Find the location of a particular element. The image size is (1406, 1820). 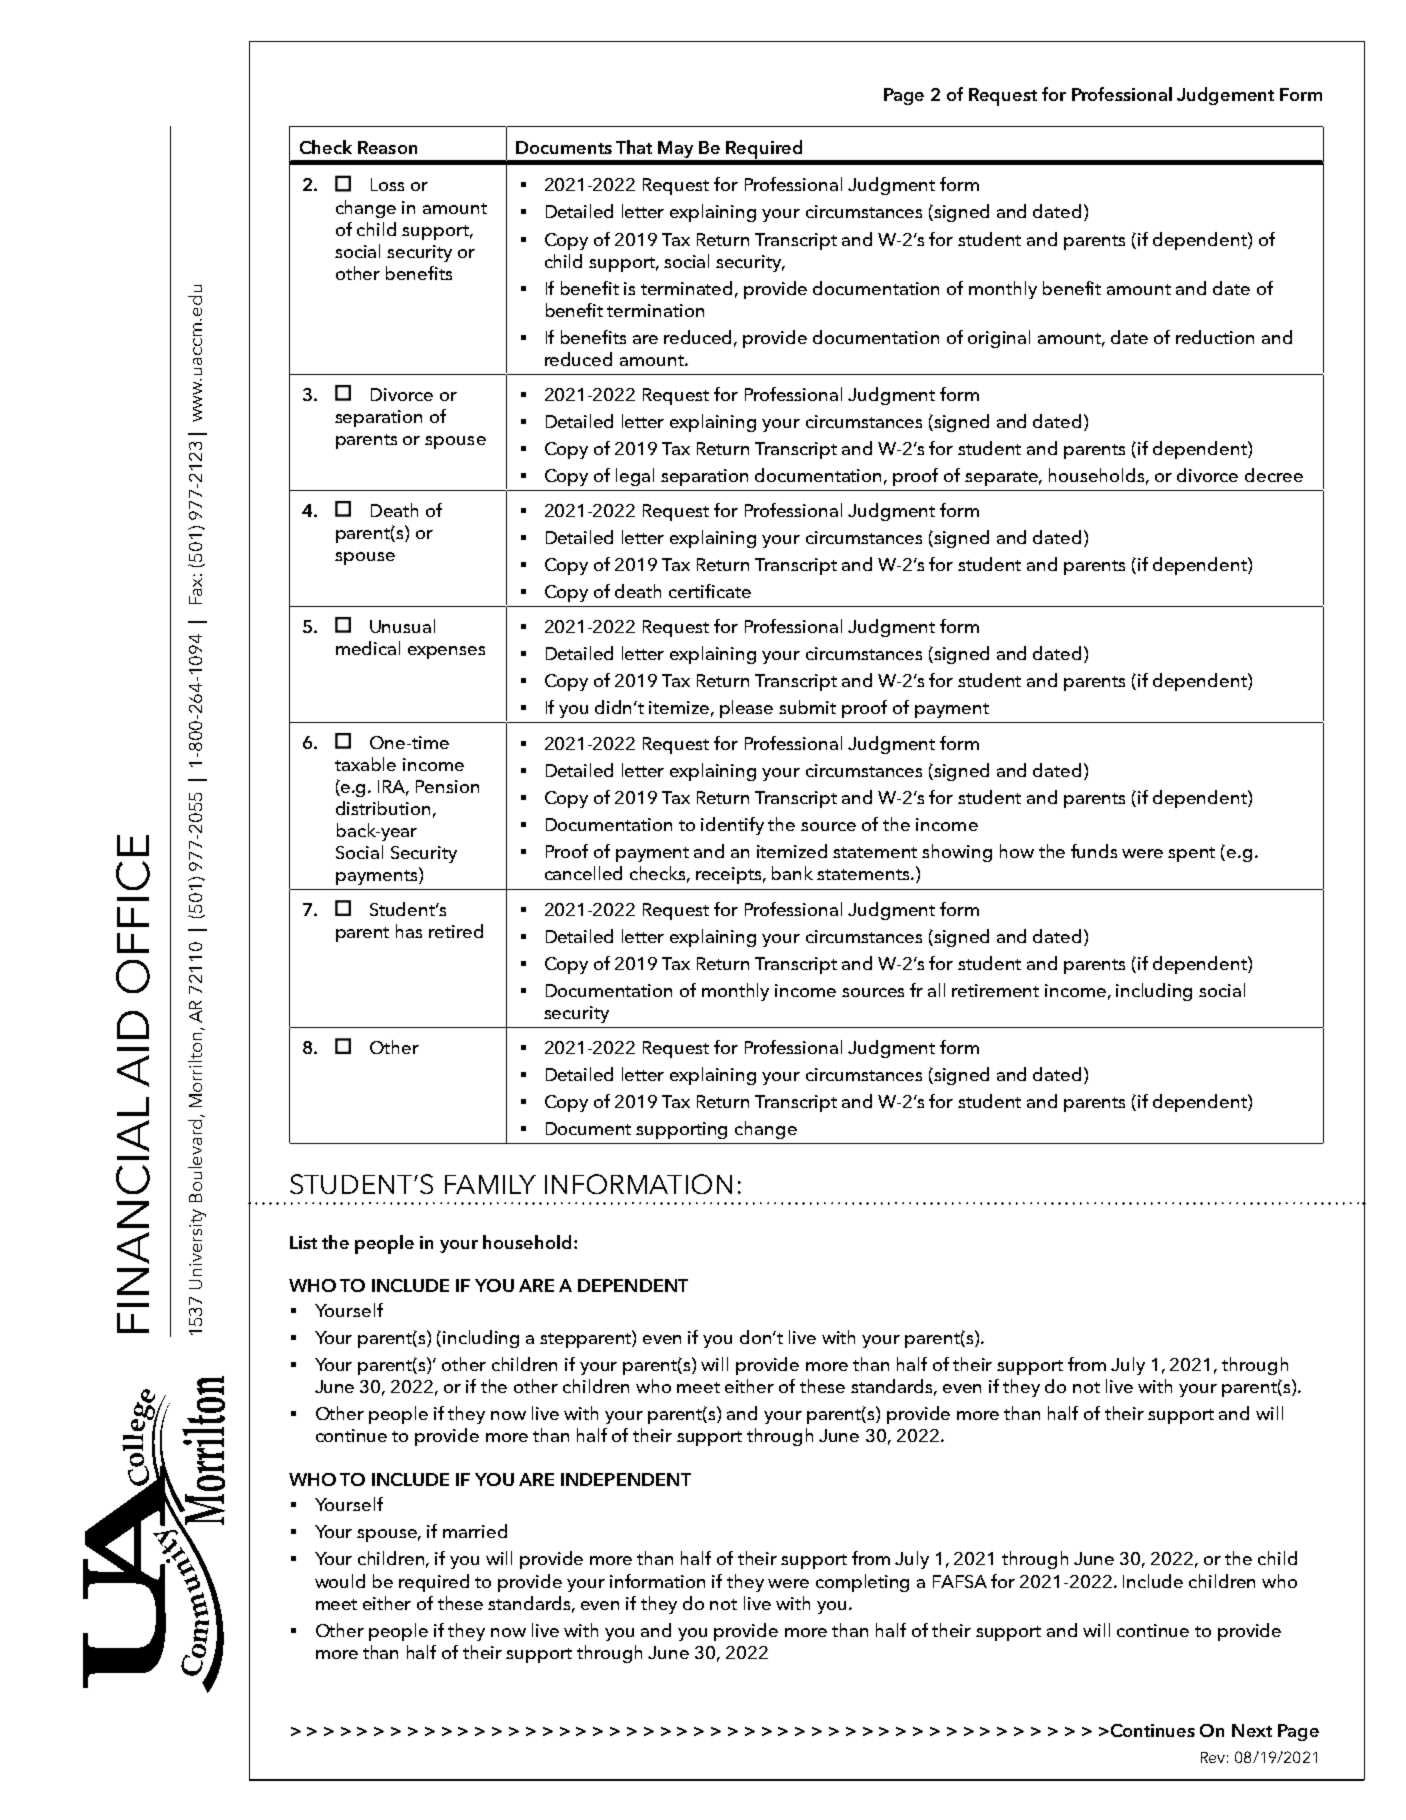

Reason is located at coordinates (387, 147).
